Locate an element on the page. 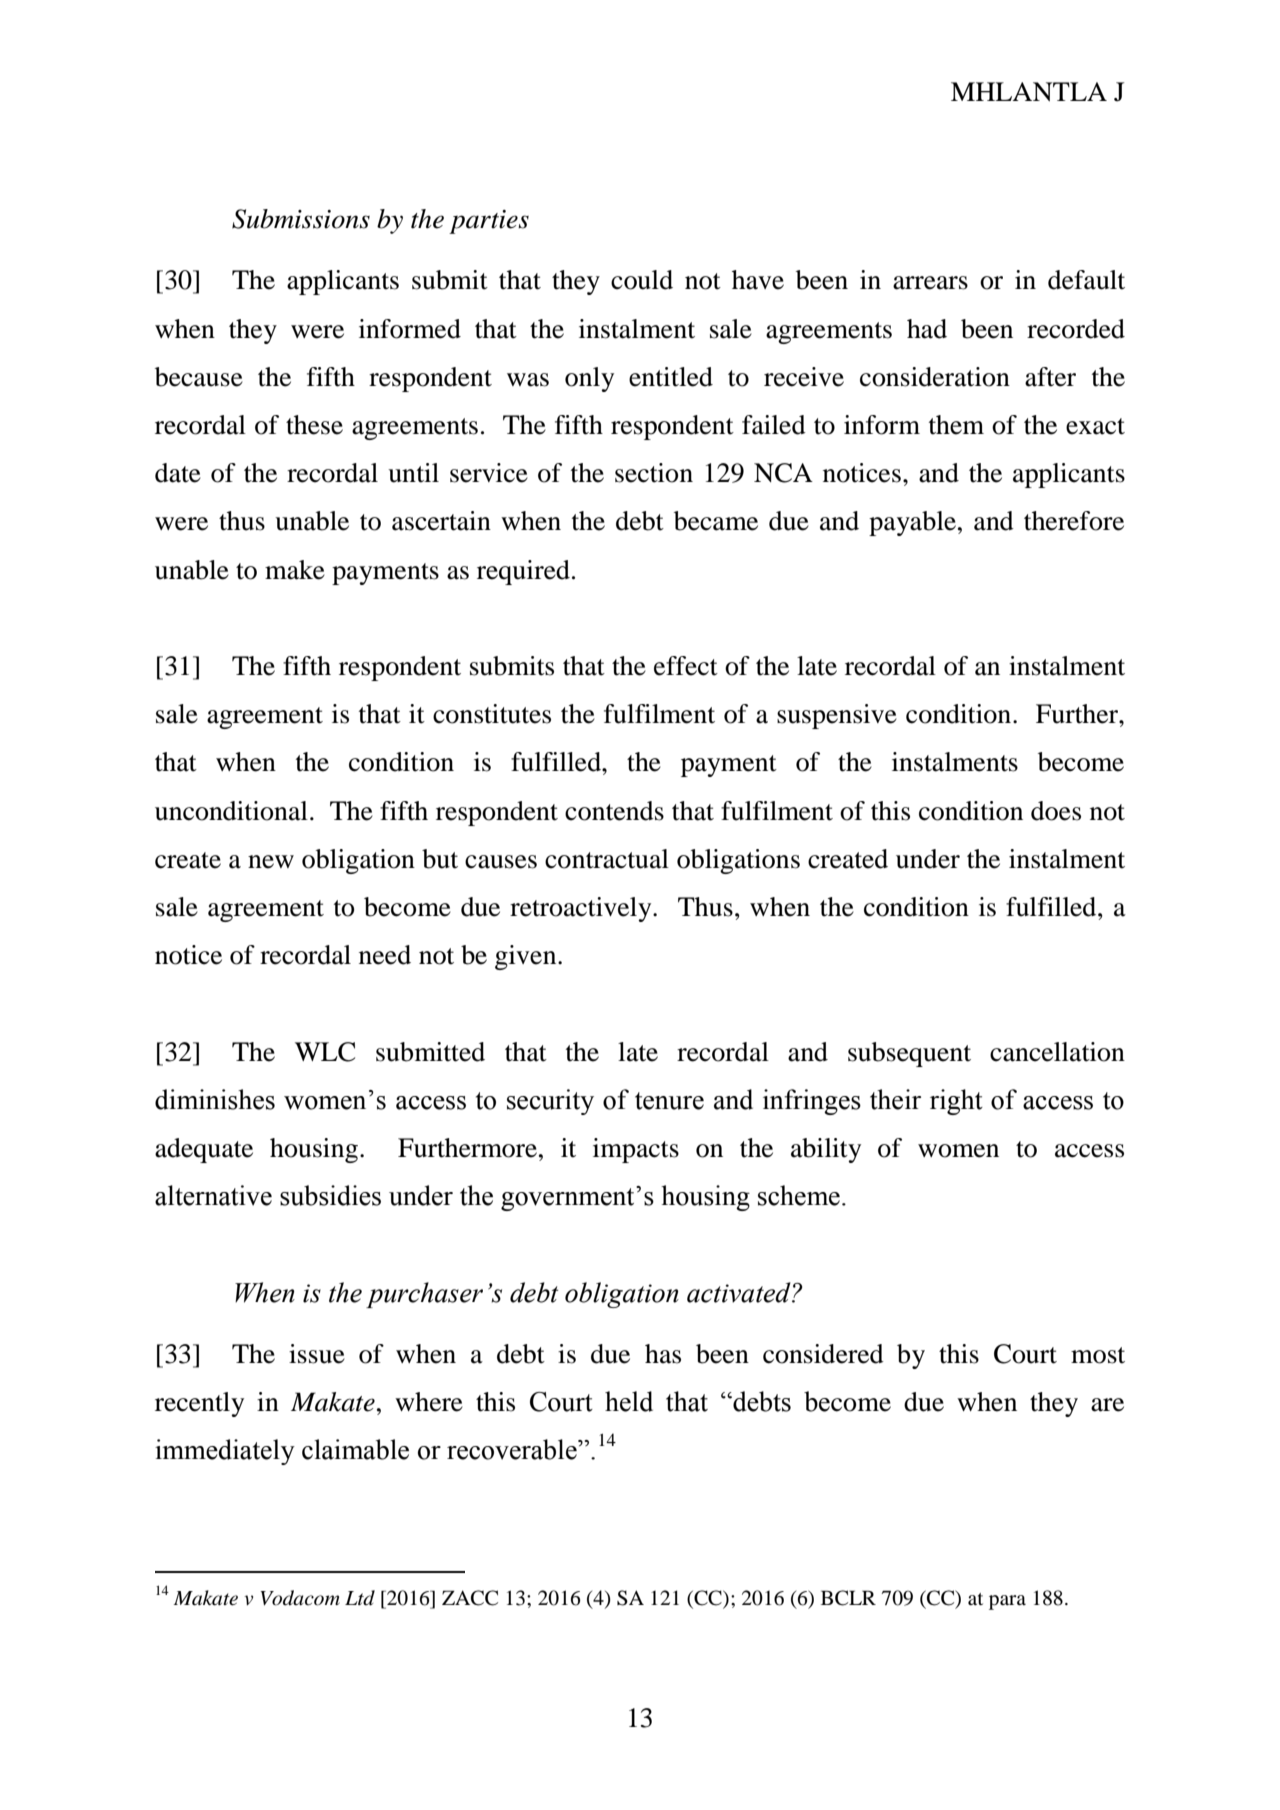 Image resolution: width=1280 pixels, height=1810 pixels. therefore is located at coordinates (1074, 521).
